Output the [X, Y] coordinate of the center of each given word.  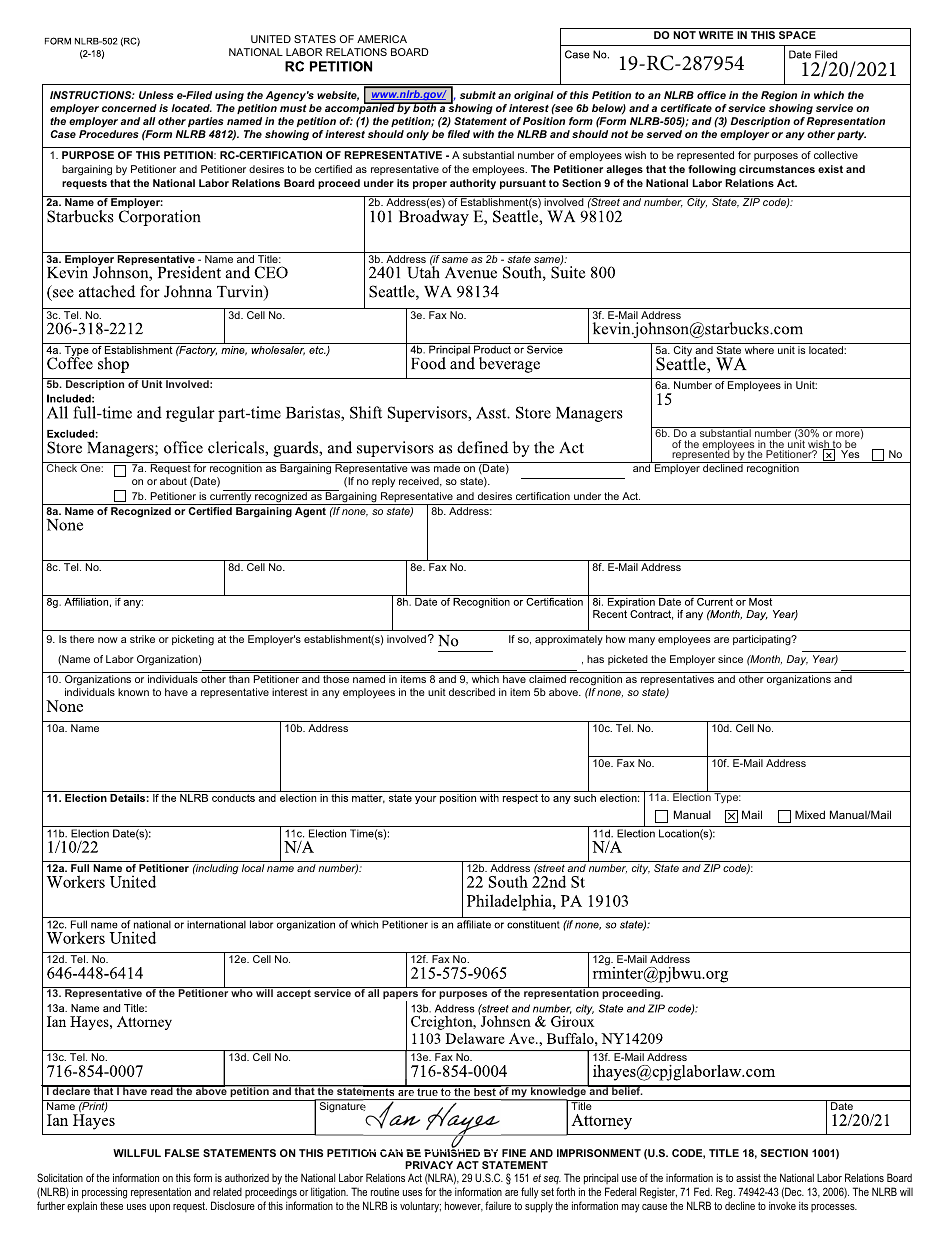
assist [748, 1177]
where [759, 350]
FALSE [182, 1153]
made [447, 467]
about [173, 481]
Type [726, 797]
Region [779, 96]
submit [478, 95]
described [472, 692]
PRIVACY [429, 1165]
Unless [156, 95]
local [253, 868]
